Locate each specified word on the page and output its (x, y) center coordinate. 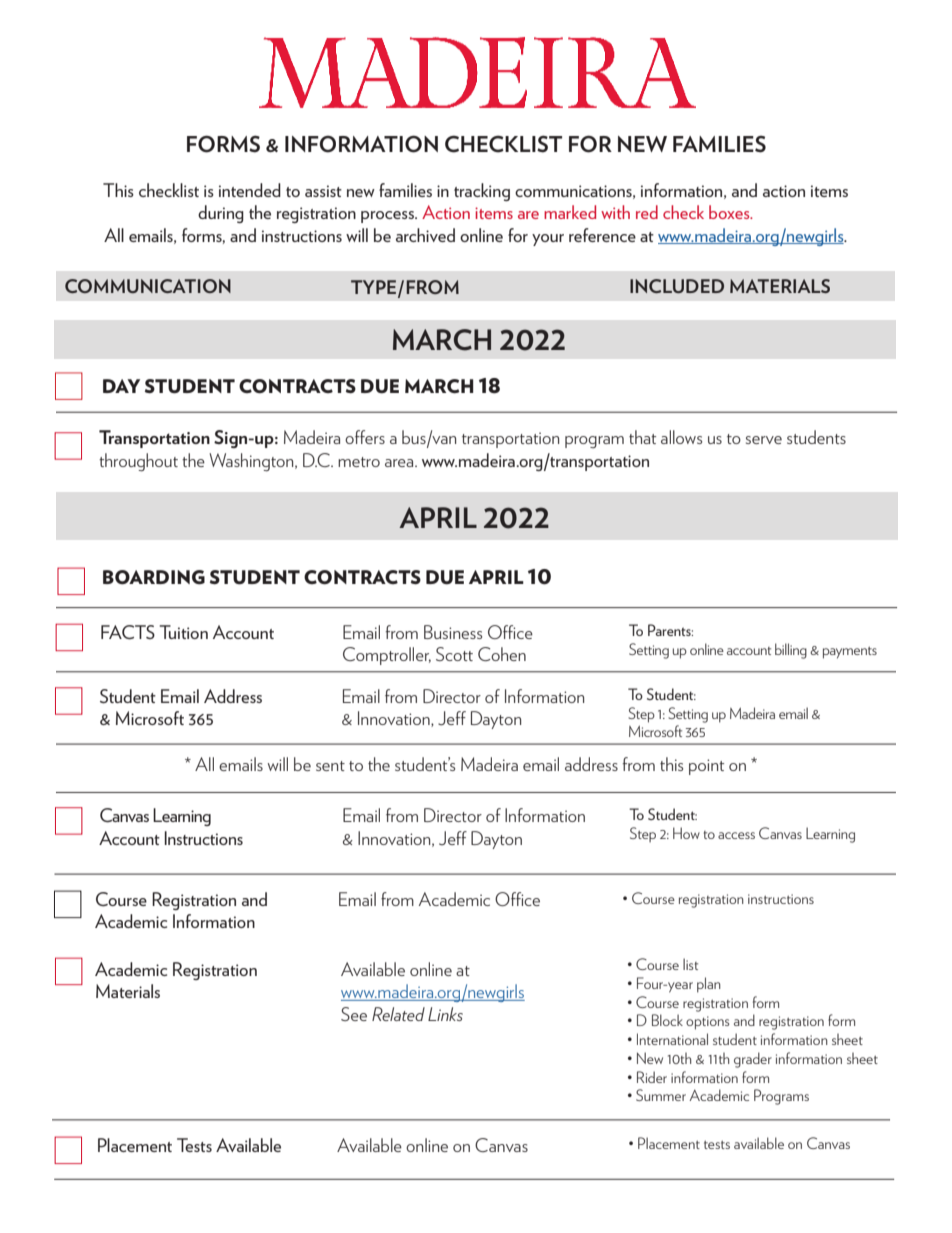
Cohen (502, 654)
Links (445, 1014)
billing (791, 651)
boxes (730, 212)
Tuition (184, 632)
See (354, 1014)
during (221, 214)
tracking (482, 192)
